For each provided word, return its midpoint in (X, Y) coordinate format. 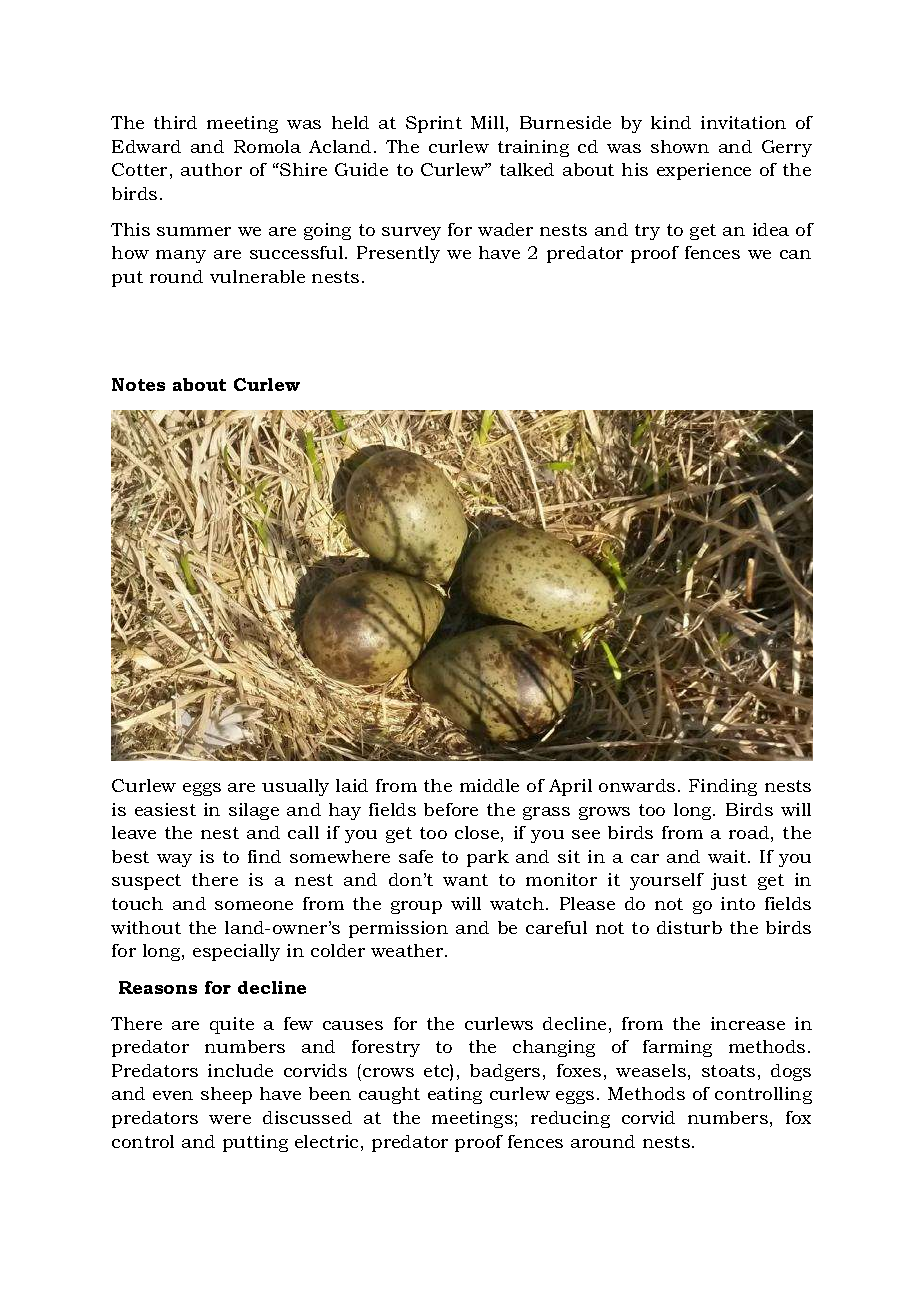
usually (295, 787)
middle (489, 785)
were (230, 1119)
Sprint (434, 124)
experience (704, 171)
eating (455, 1095)
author (211, 169)
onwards (637, 785)
